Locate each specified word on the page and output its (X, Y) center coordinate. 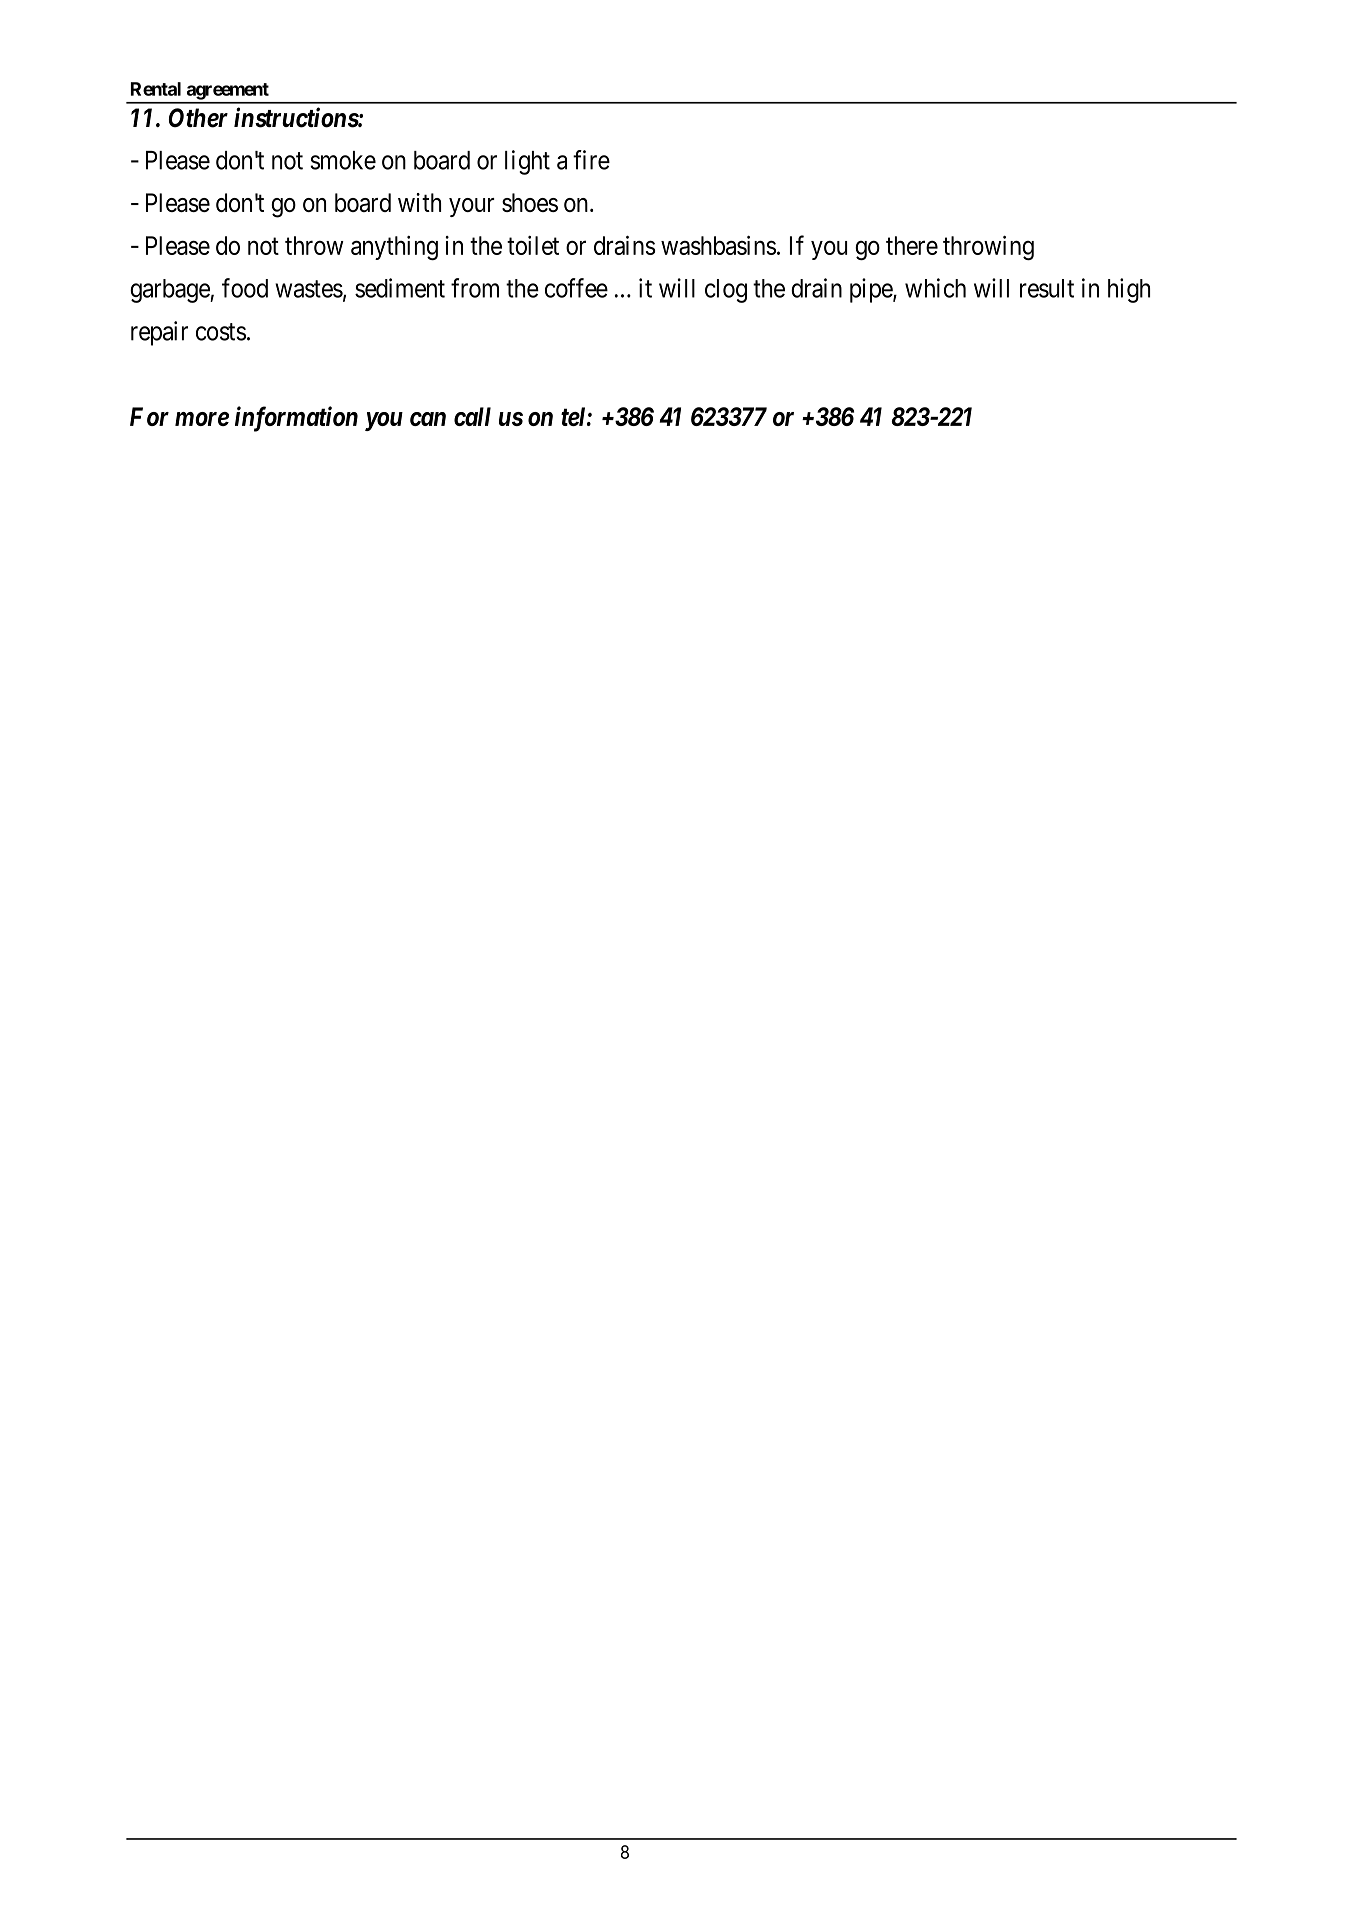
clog (726, 291)
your (472, 207)
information (296, 419)
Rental (156, 89)
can (428, 419)
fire (591, 160)
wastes (309, 289)
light (527, 162)
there (912, 245)
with (419, 202)
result (1047, 288)
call (472, 416)
